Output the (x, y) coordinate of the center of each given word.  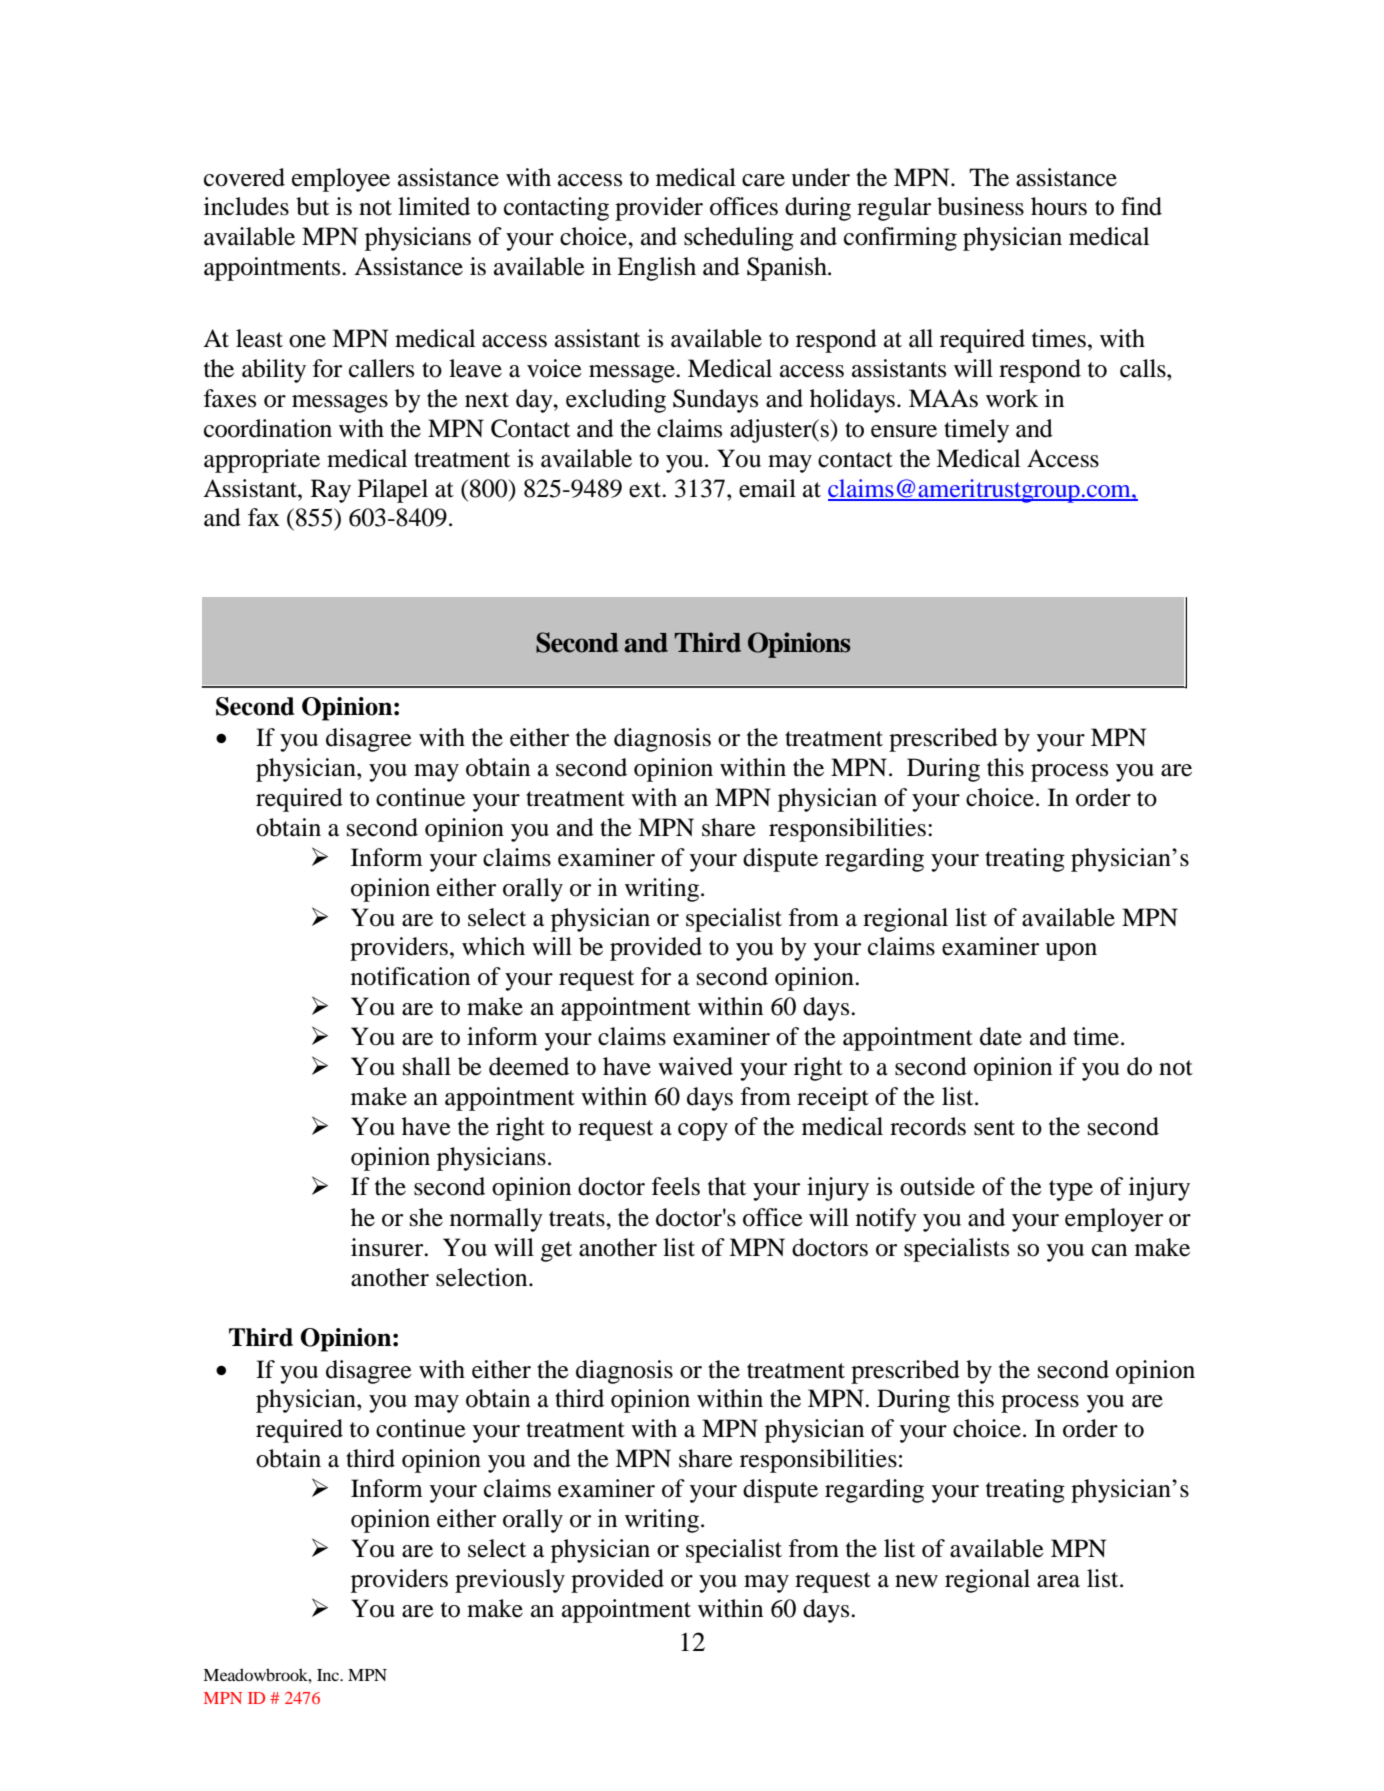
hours (1059, 206)
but (312, 206)
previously (510, 1581)
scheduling (739, 239)
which (493, 946)
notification (410, 976)
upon (1071, 952)
